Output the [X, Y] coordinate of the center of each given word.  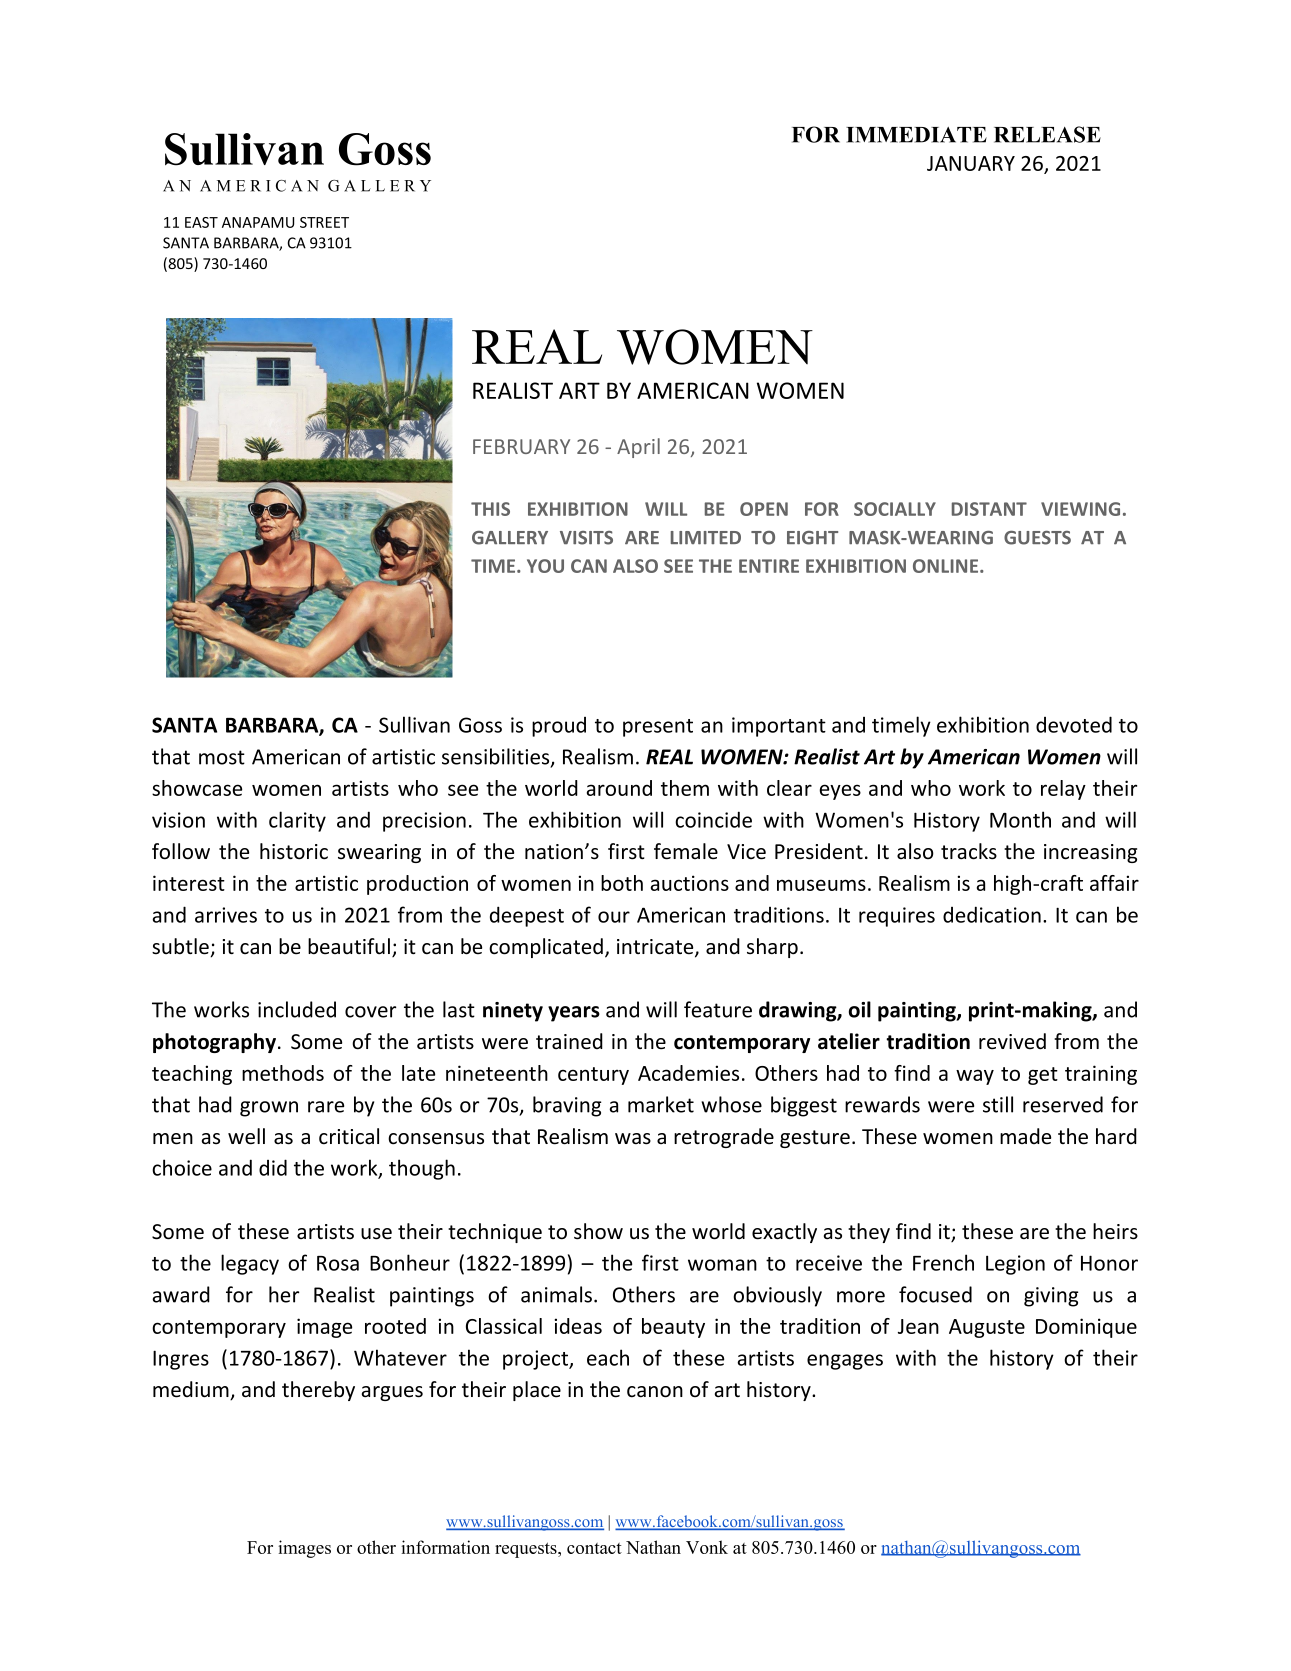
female [686, 851]
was [633, 1139]
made [1025, 1136]
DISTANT [989, 509]
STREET [324, 222]
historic [294, 851]
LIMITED [706, 537]
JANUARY [971, 163]
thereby [318, 1391]
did [273, 1167]
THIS [490, 509]
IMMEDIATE [916, 135]
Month [1020, 819]
